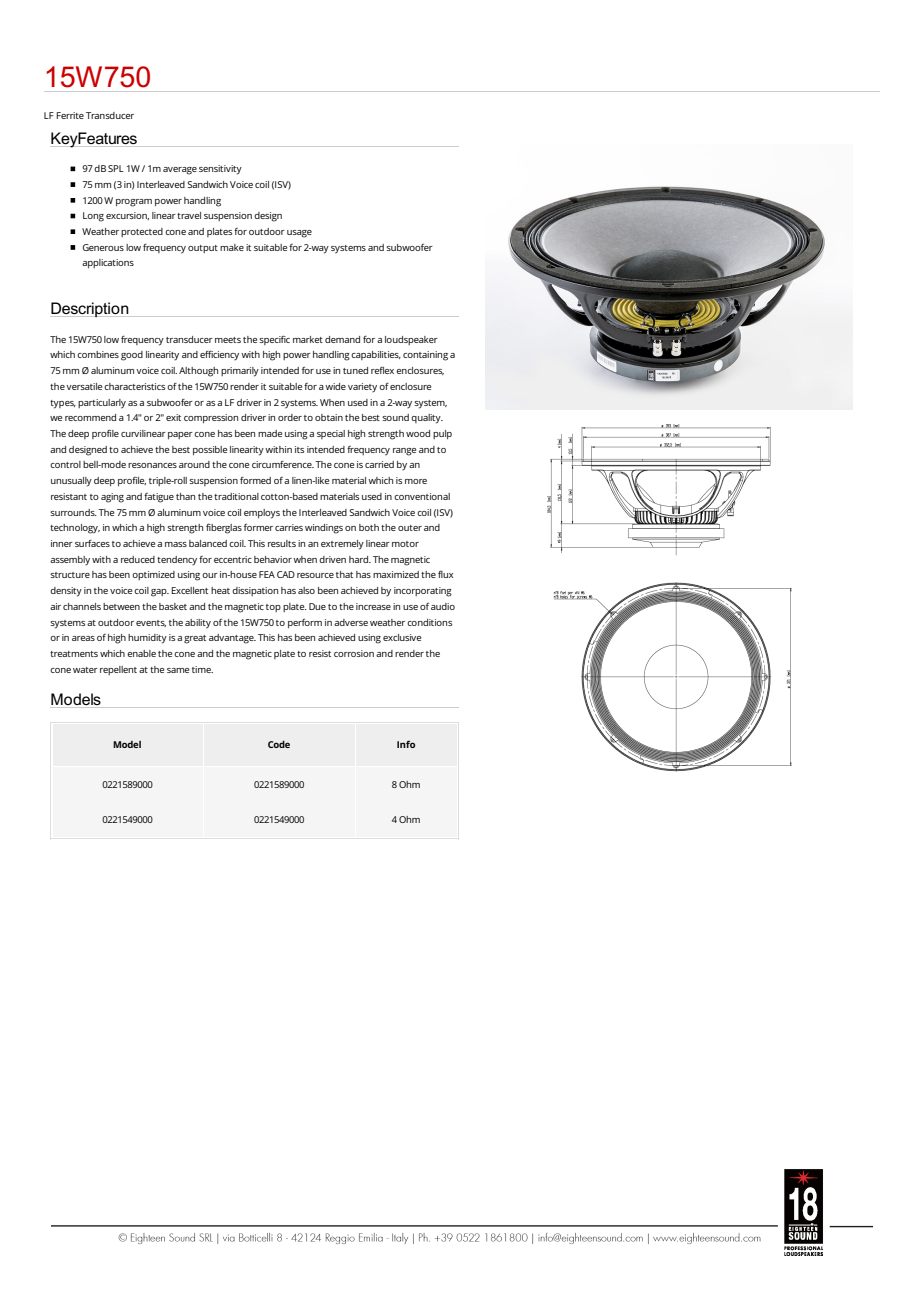  Describe the element at coordinates (219, 355) in the screenshot. I see `efficiency` at that location.
